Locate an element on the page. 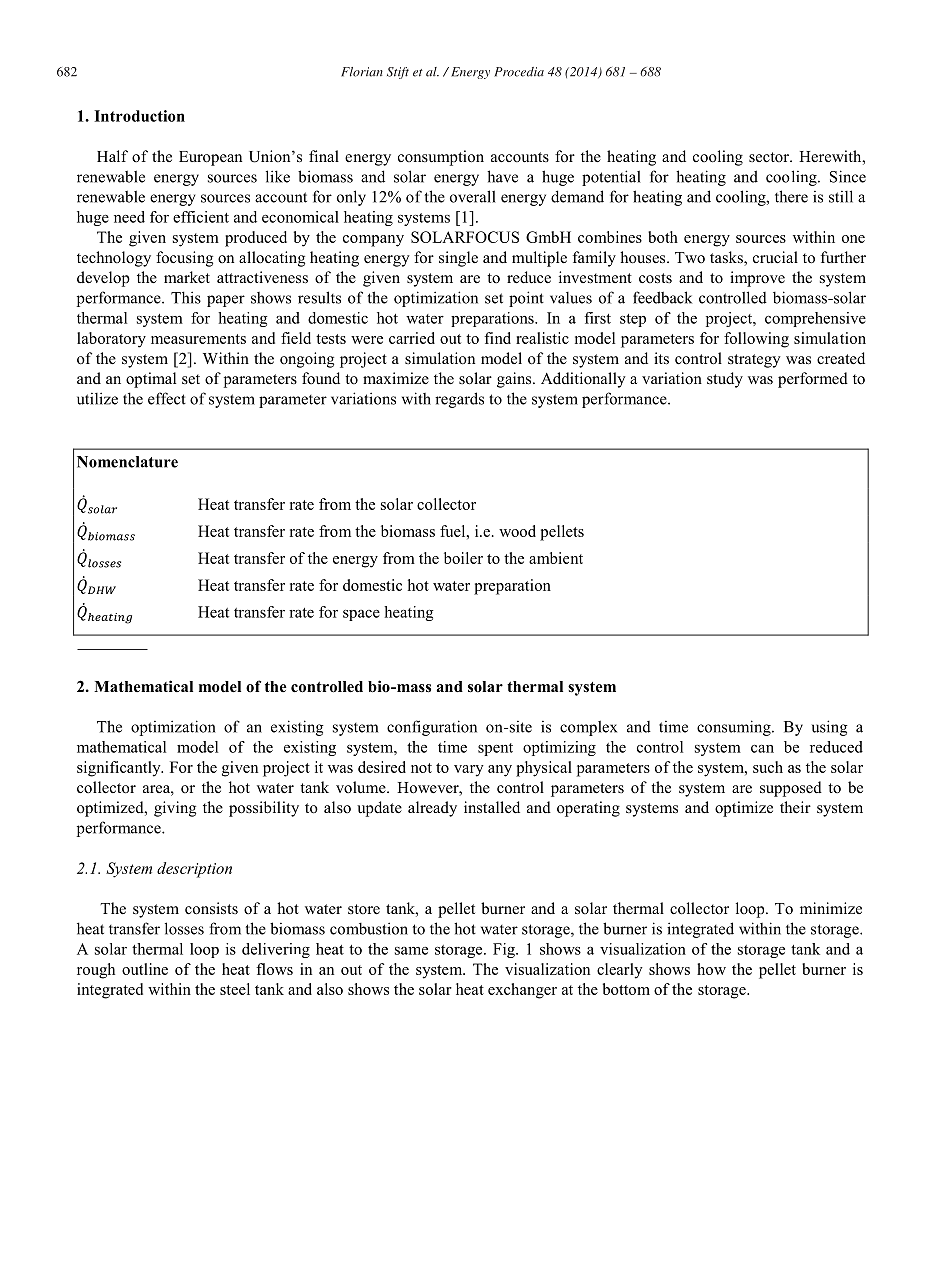 This page has width=944, height=1288. sector is located at coordinates (770, 157).
